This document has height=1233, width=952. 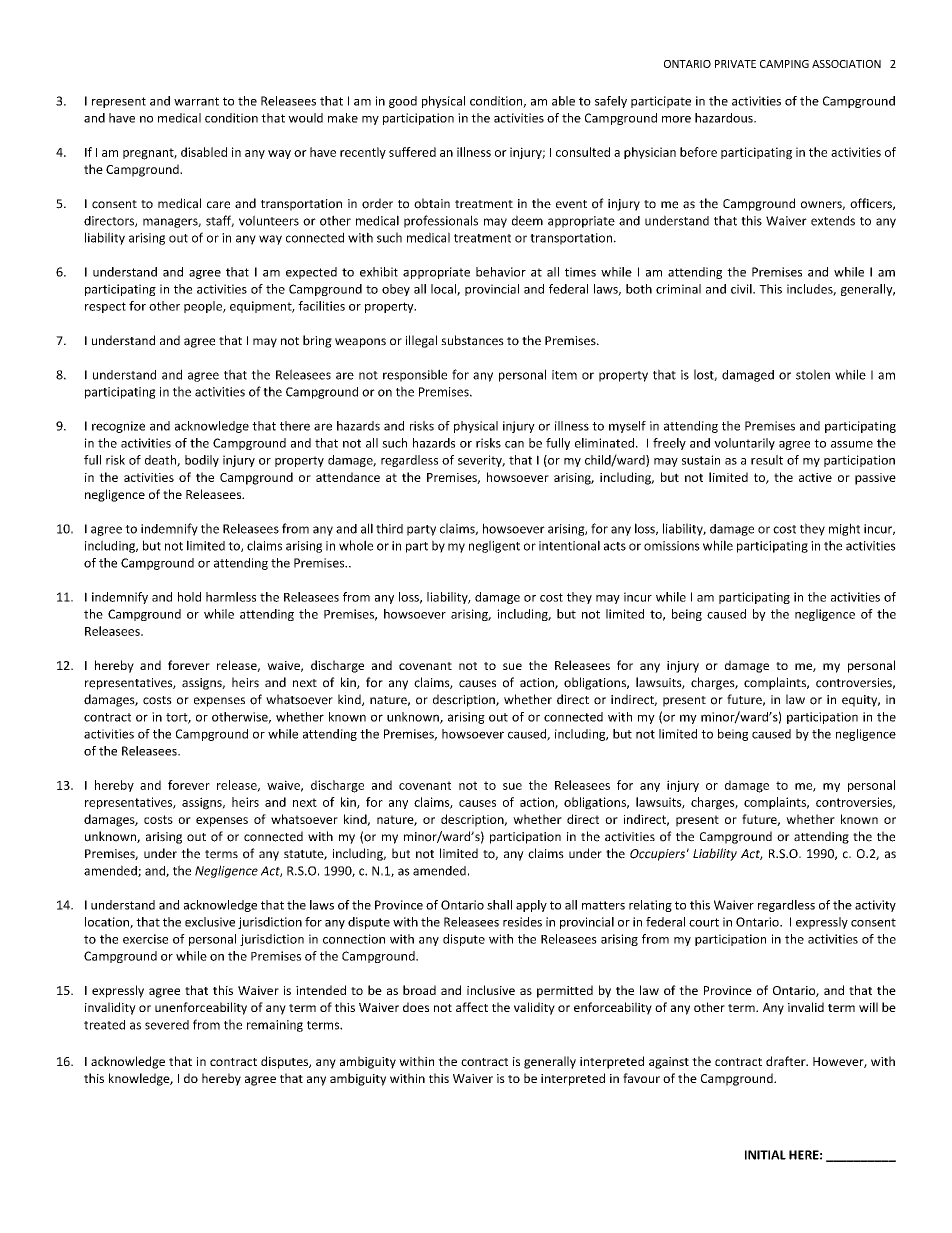 I want to click on negligent, so click(x=494, y=546).
